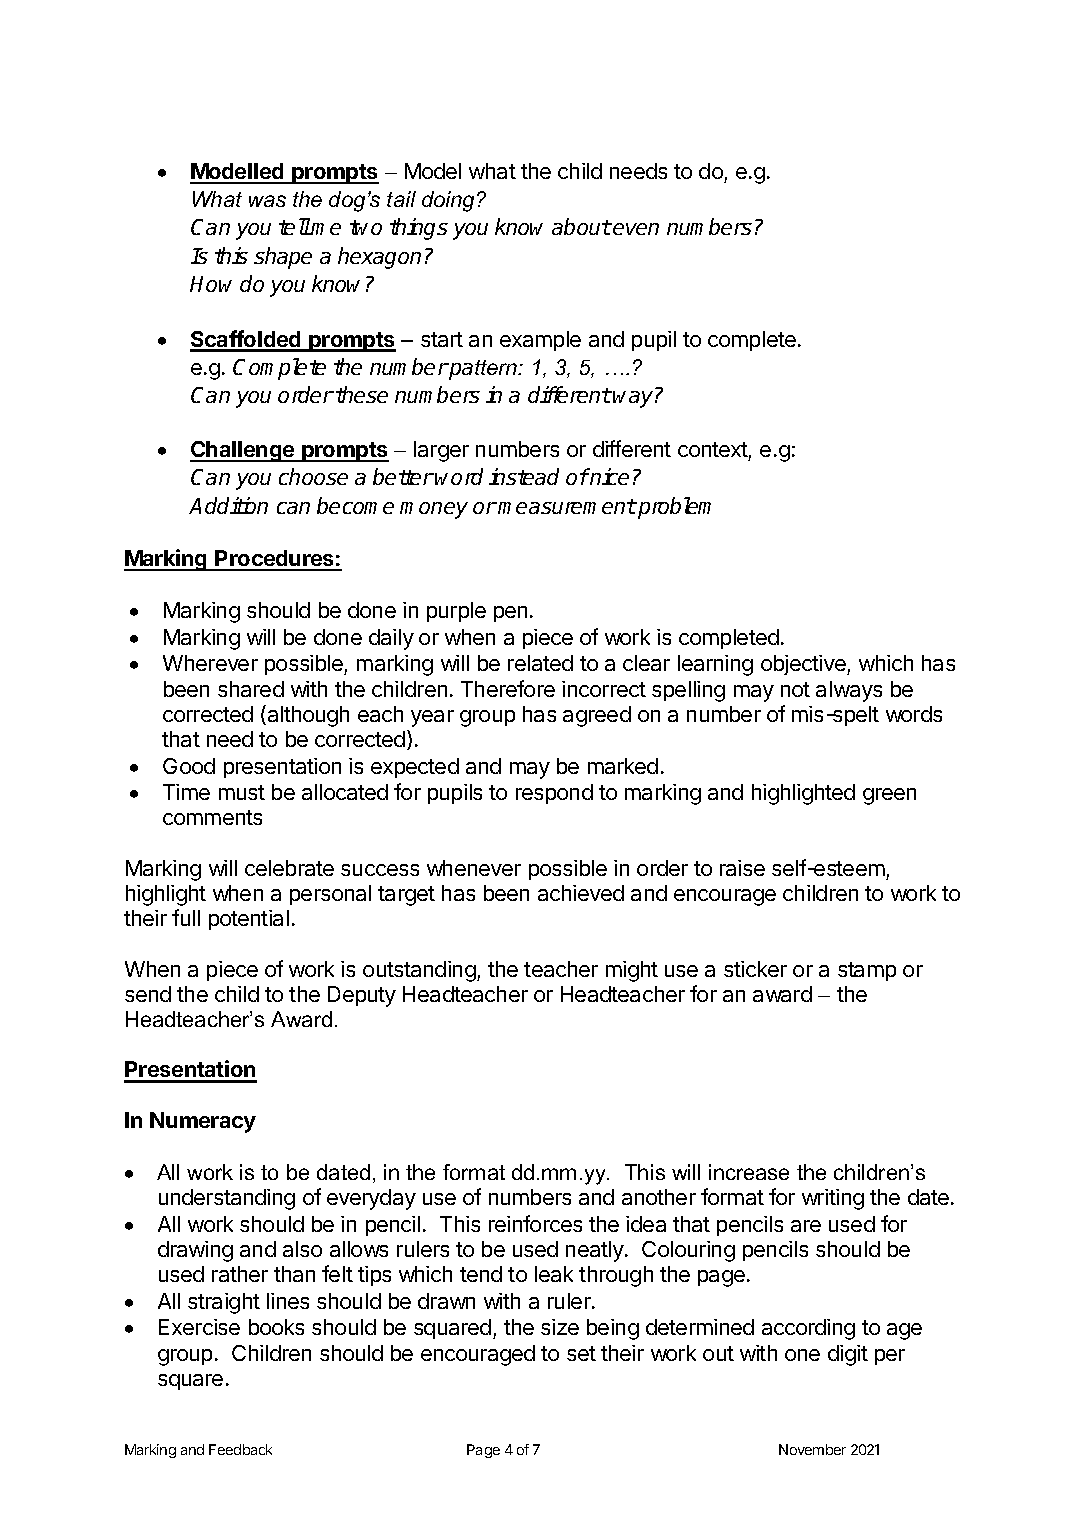 The height and width of the screenshot is (1537, 1087). What do you see at coordinates (812, 1449) in the screenshot?
I see `November` at bounding box center [812, 1449].
